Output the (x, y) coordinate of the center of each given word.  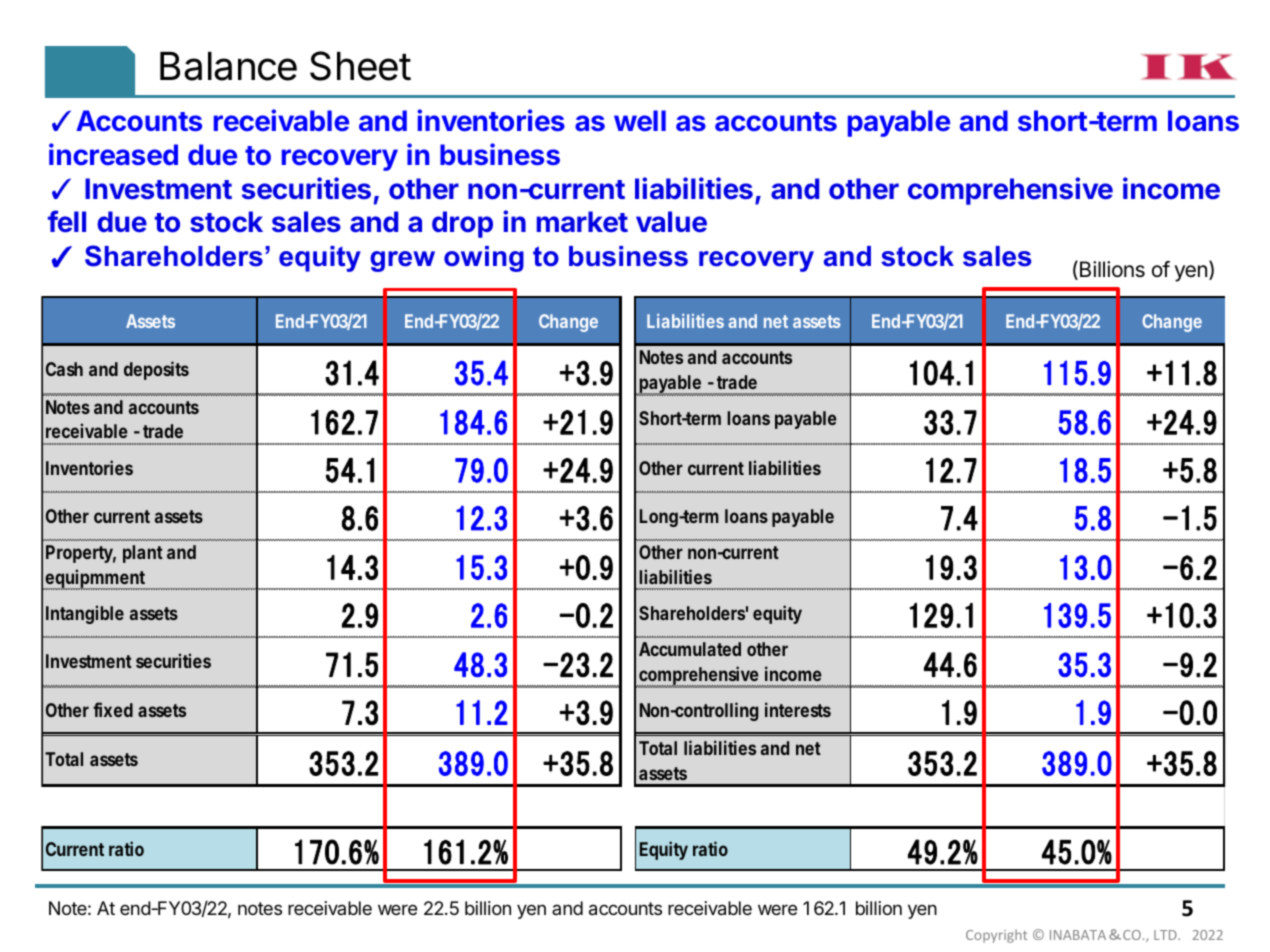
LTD (1166, 935)
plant (143, 554)
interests (798, 709)
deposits (156, 370)
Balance (228, 66)
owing (484, 259)
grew (402, 261)
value (671, 221)
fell (67, 221)
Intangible (85, 614)
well (640, 120)
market (582, 221)
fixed (113, 709)
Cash (64, 369)
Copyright (996, 936)
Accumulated (690, 649)
